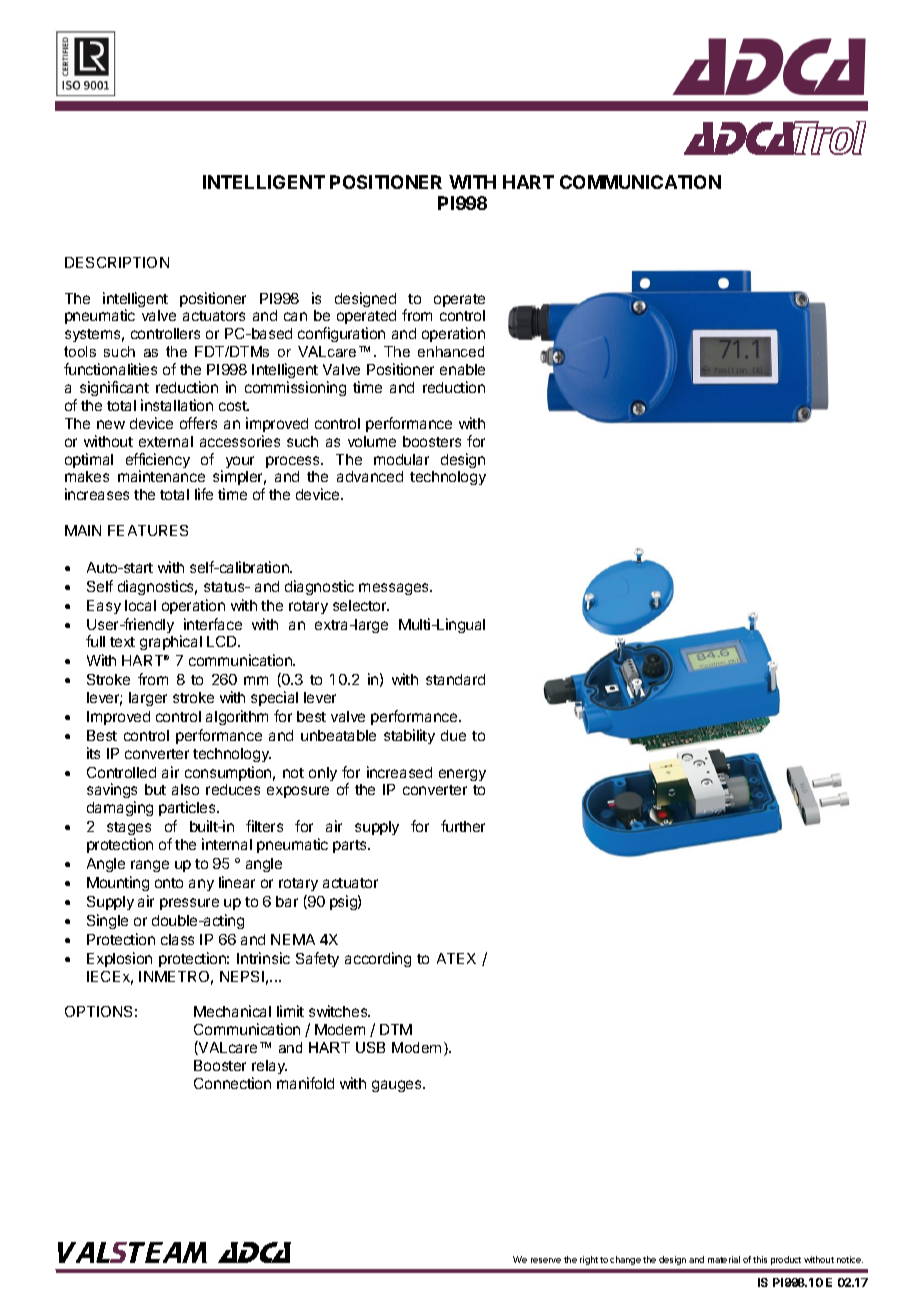  I want to click on reserve, so click(546, 1260).
